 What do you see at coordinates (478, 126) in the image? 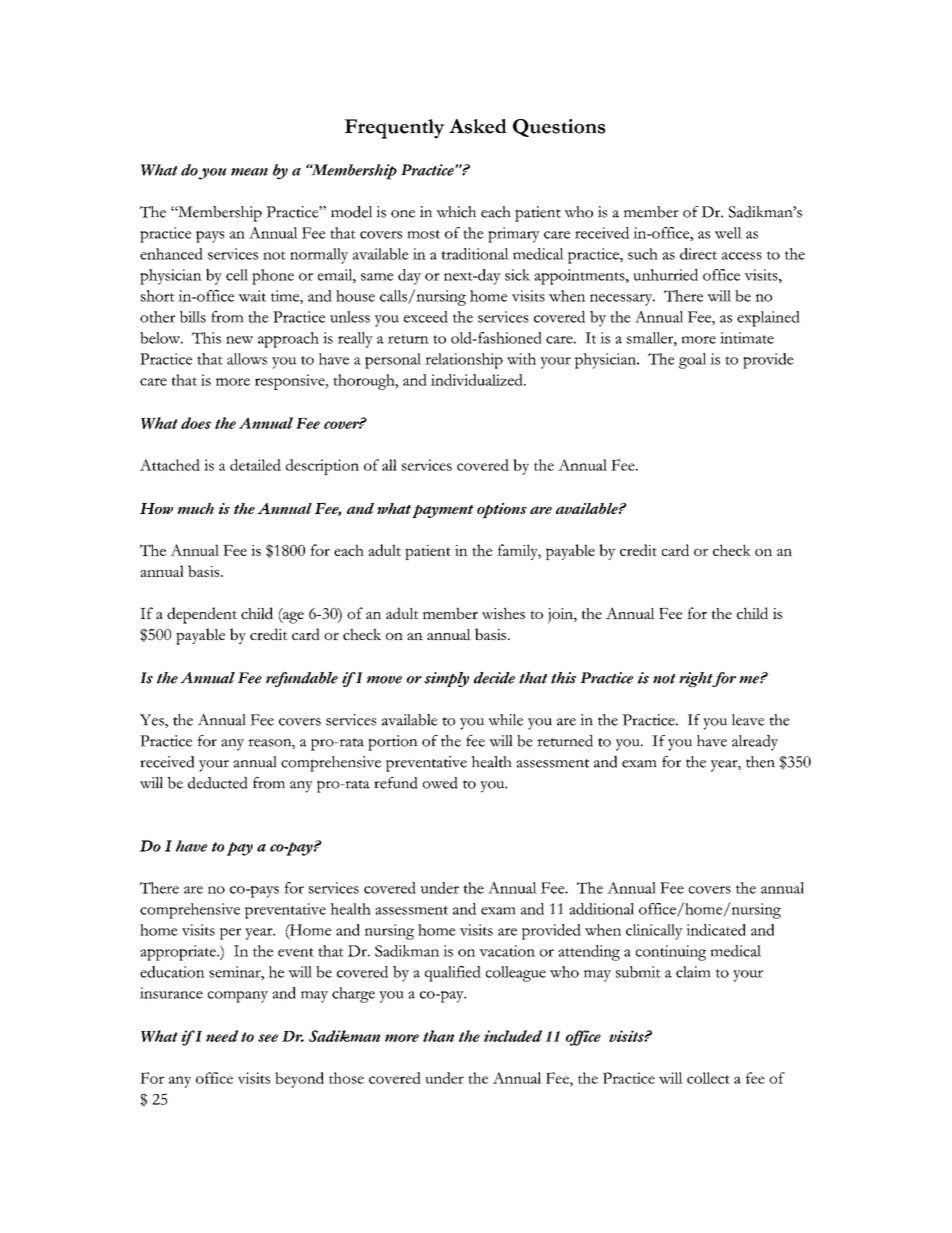
I see `Asked` at bounding box center [478, 126].
